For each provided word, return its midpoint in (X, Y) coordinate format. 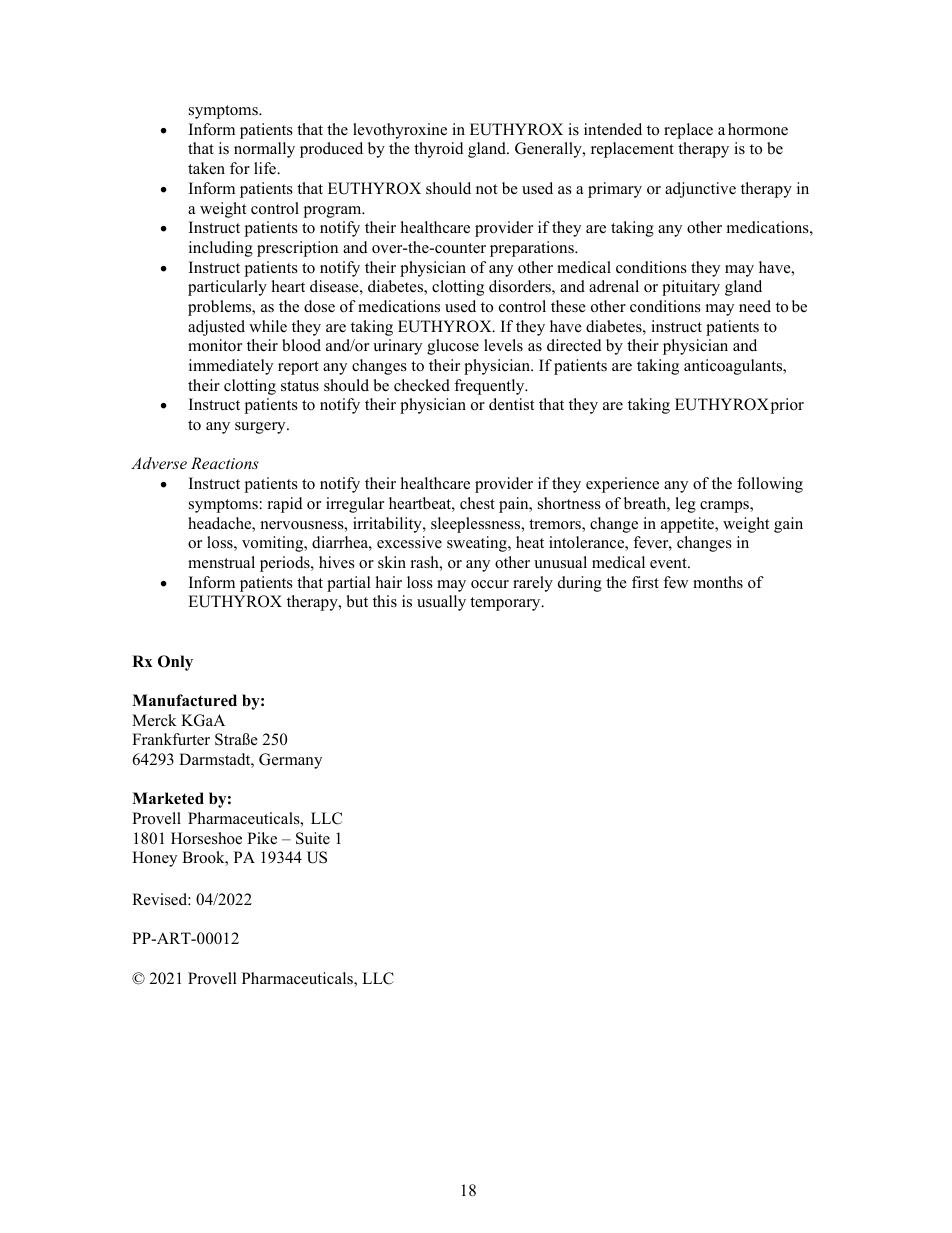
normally (264, 150)
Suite (313, 838)
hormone (758, 129)
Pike (262, 838)
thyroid (439, 150)
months (718, 582)
